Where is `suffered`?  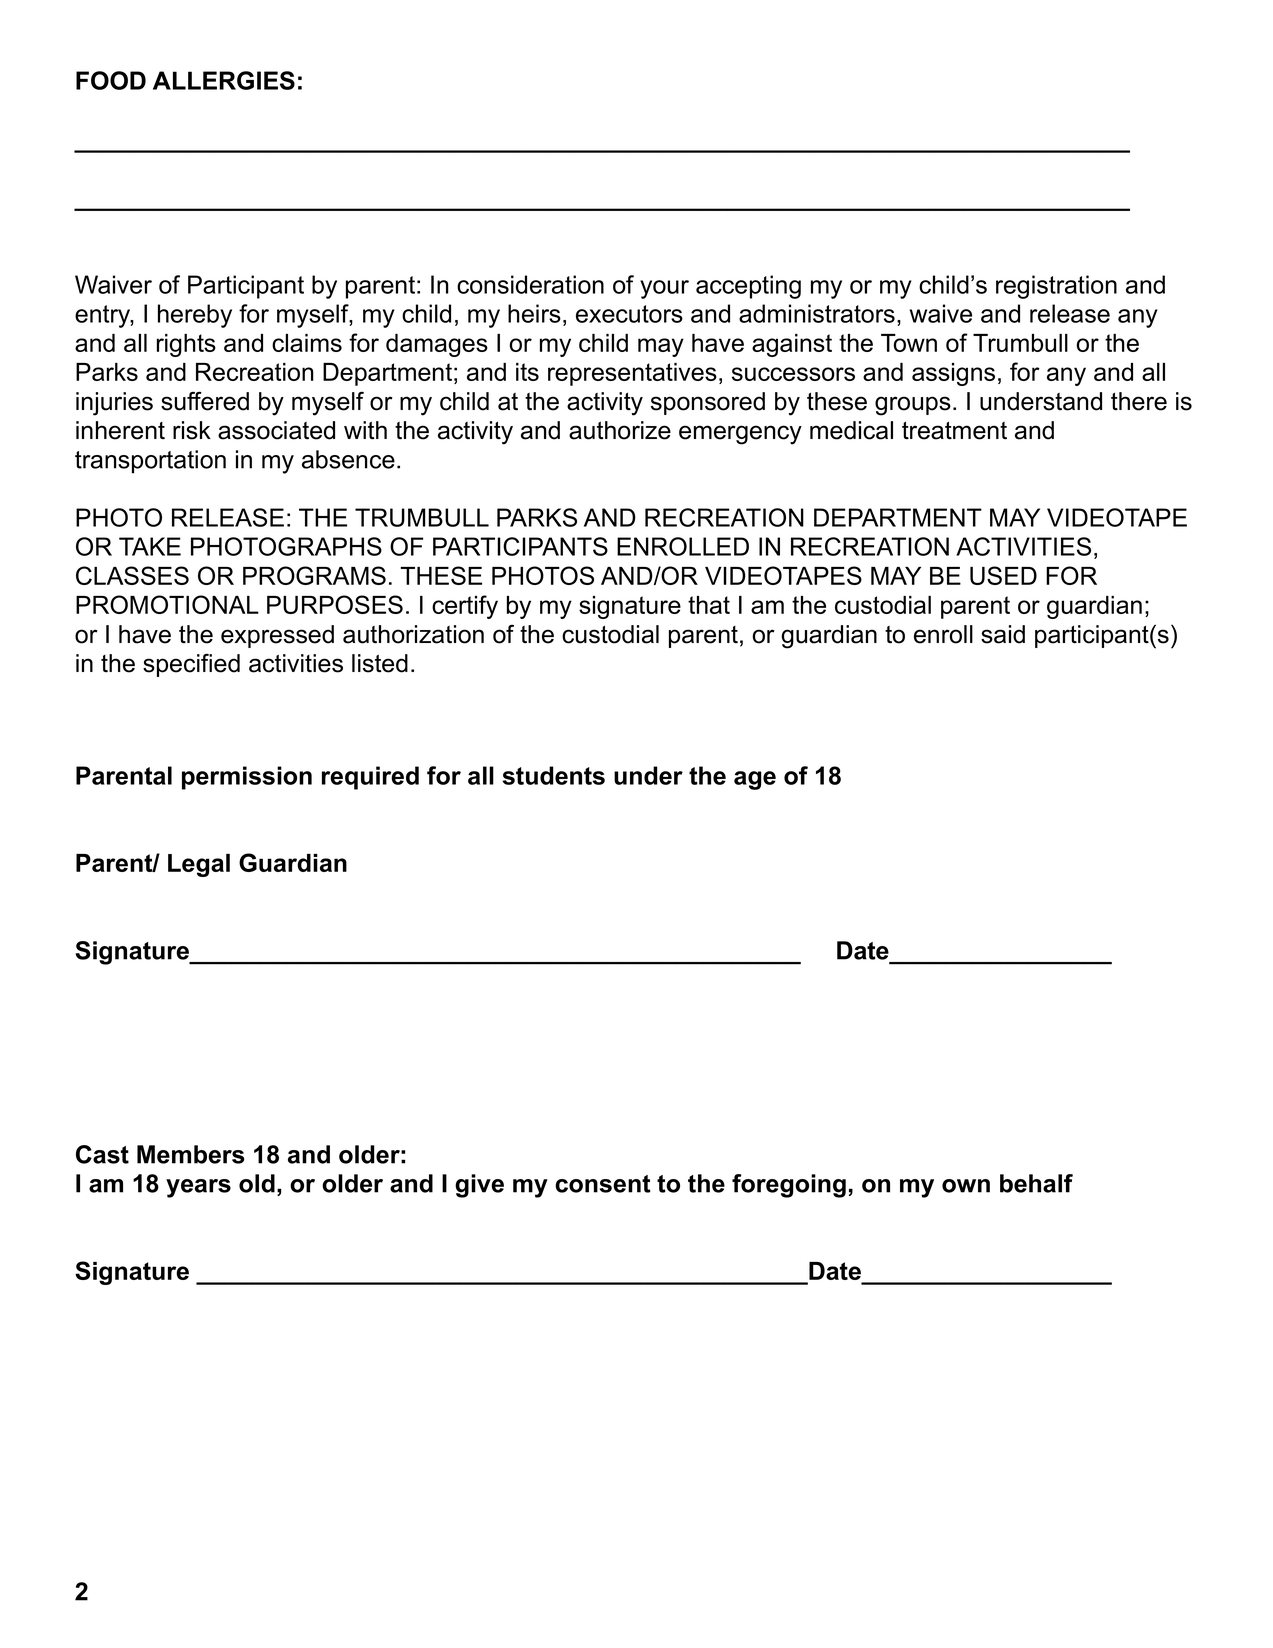 suffered is located at coordinates (205, 401).
